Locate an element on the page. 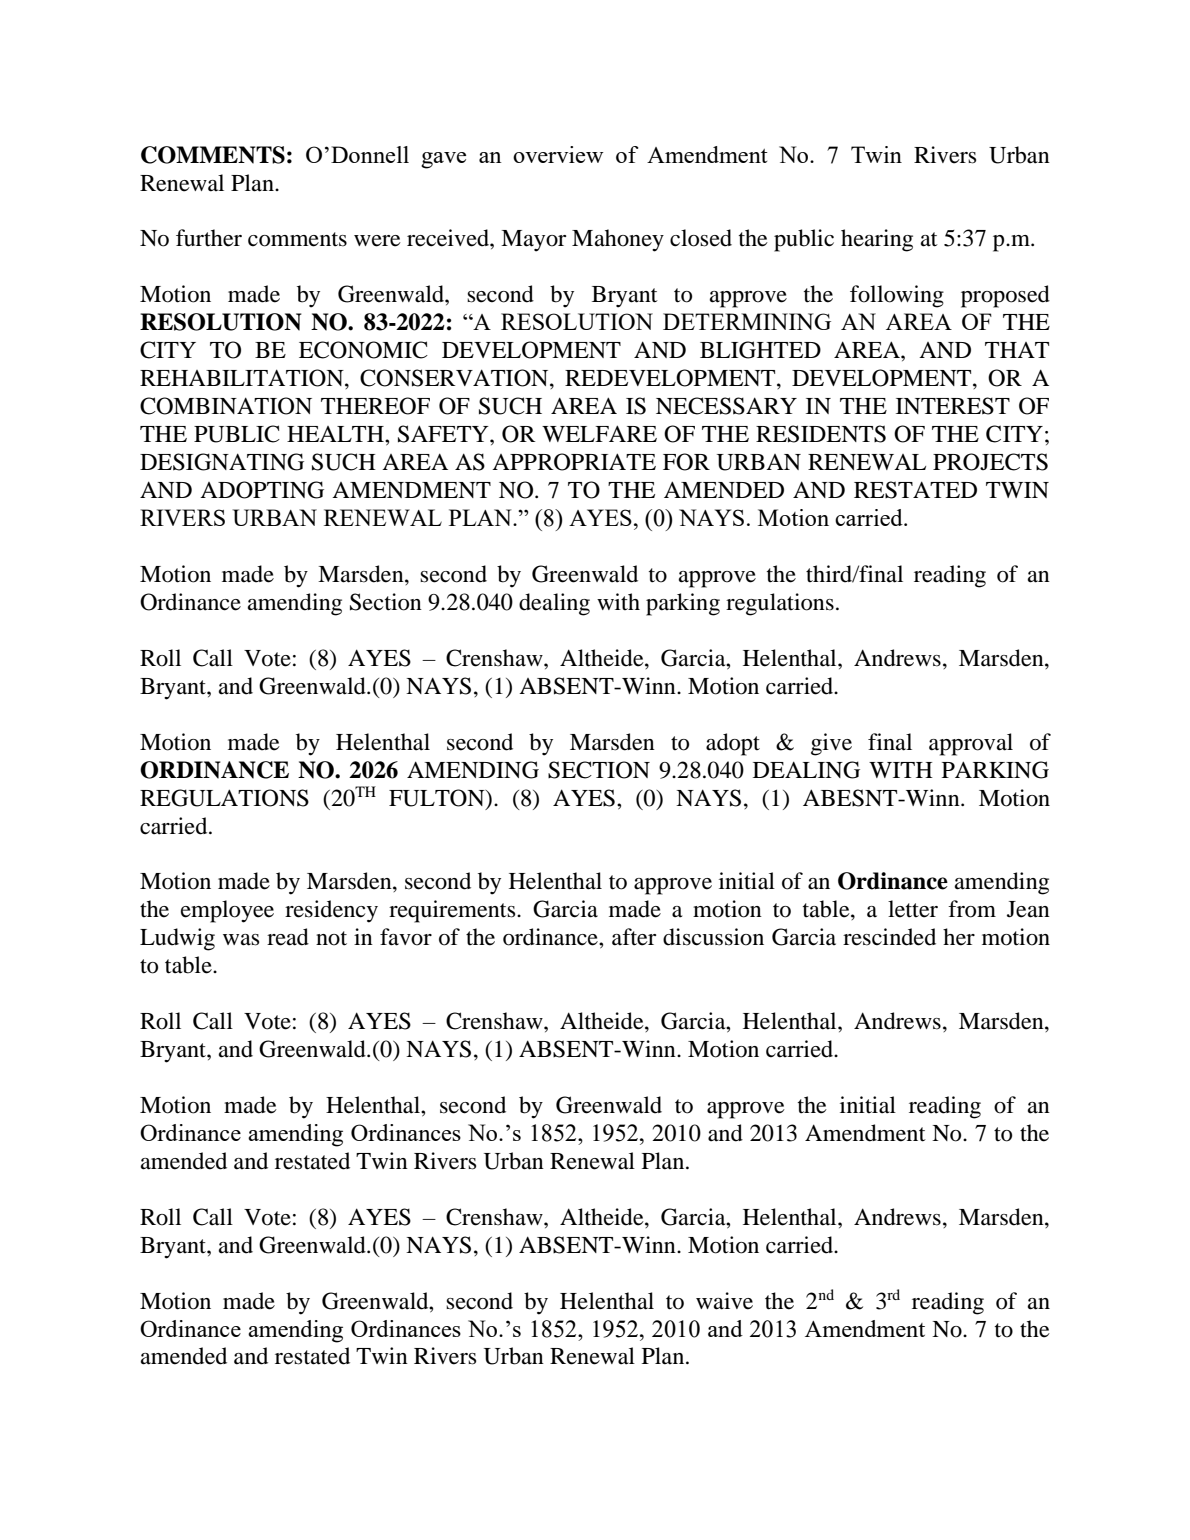 This document has height=1540, width=1190. DESIGNATING is located at coordinates (222, 462).
